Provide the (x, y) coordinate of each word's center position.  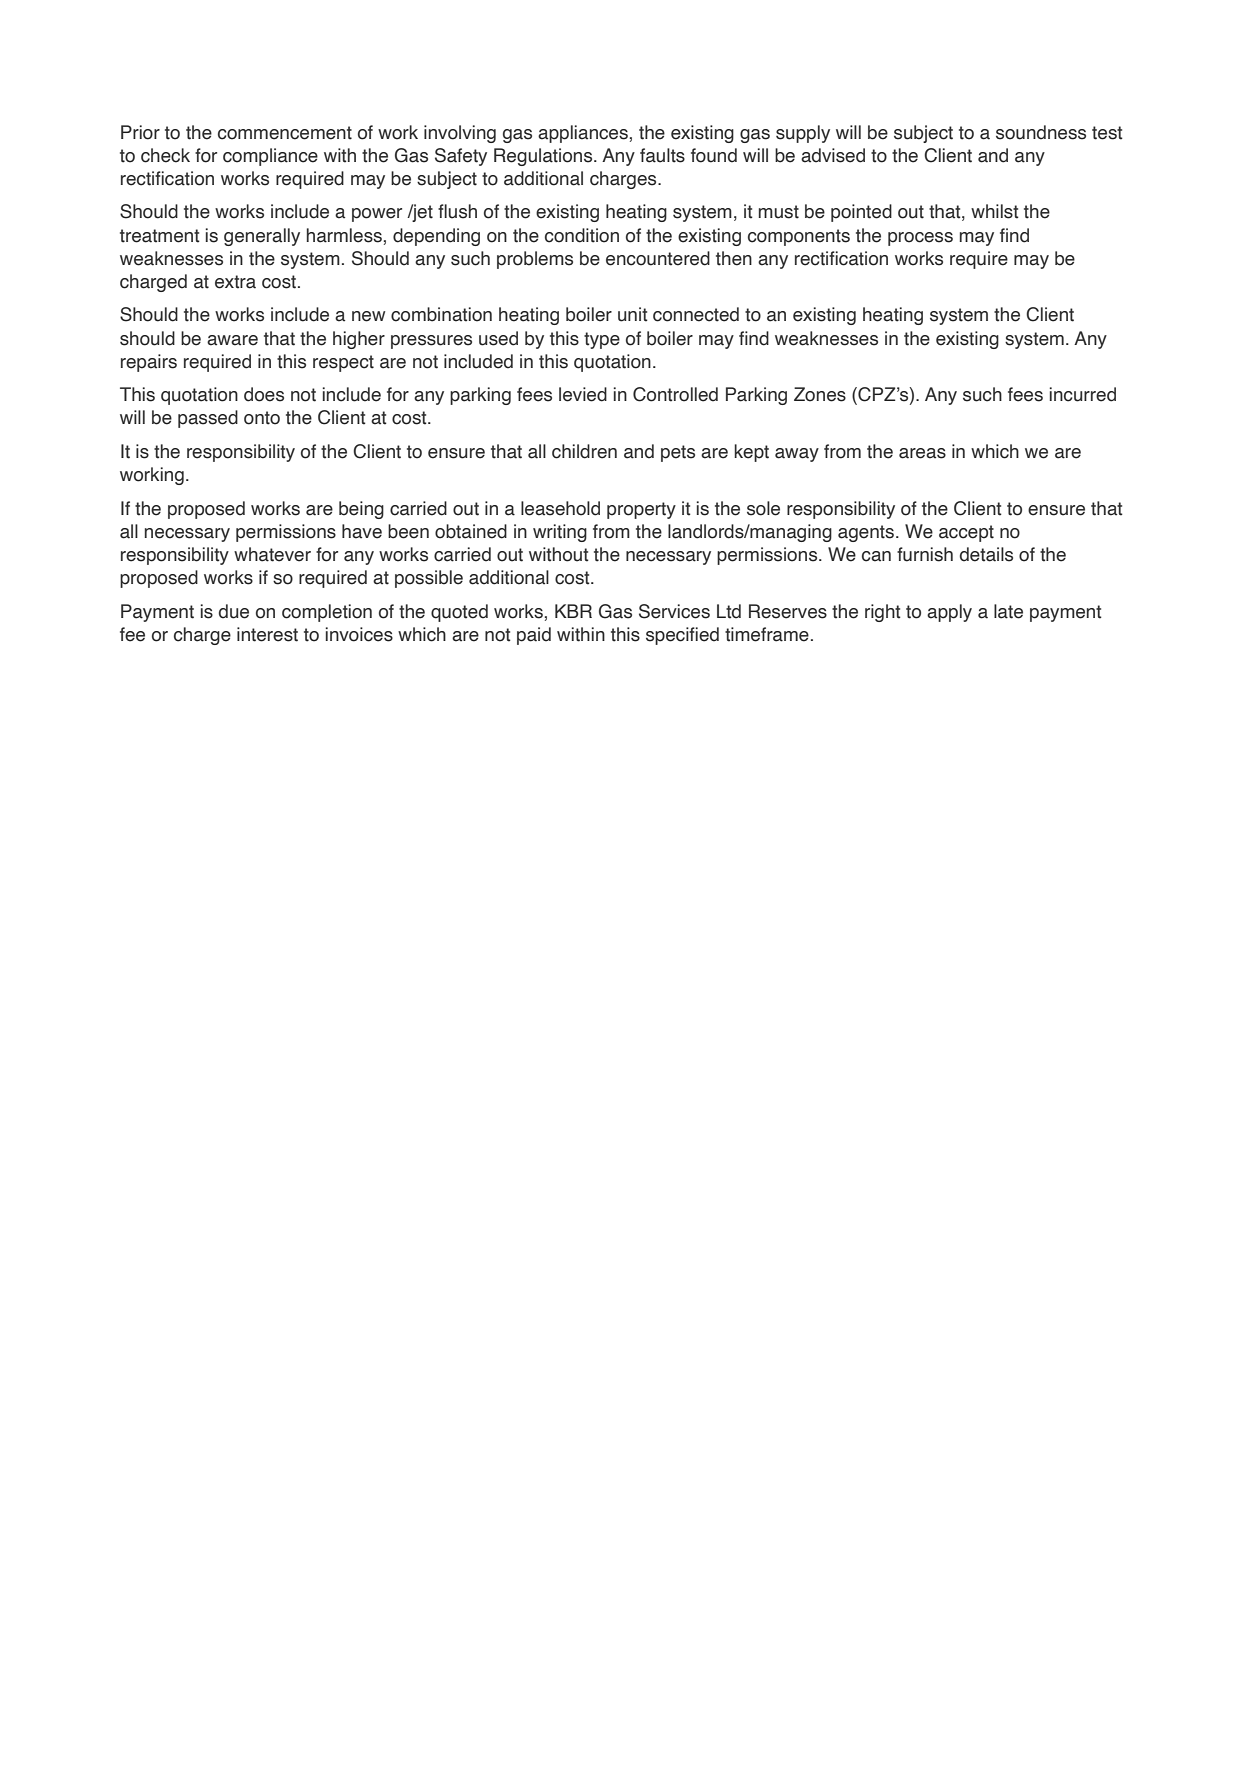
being (361, 510)
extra (235, 282)
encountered (658, 258)
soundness (1041, 132)
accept (966, 533)
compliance (270, 157)
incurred (1083, 394)
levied (583, 394)
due (234, 611)
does (264, 394)
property (641, 510)
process (920, 239)
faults (662, 155)
